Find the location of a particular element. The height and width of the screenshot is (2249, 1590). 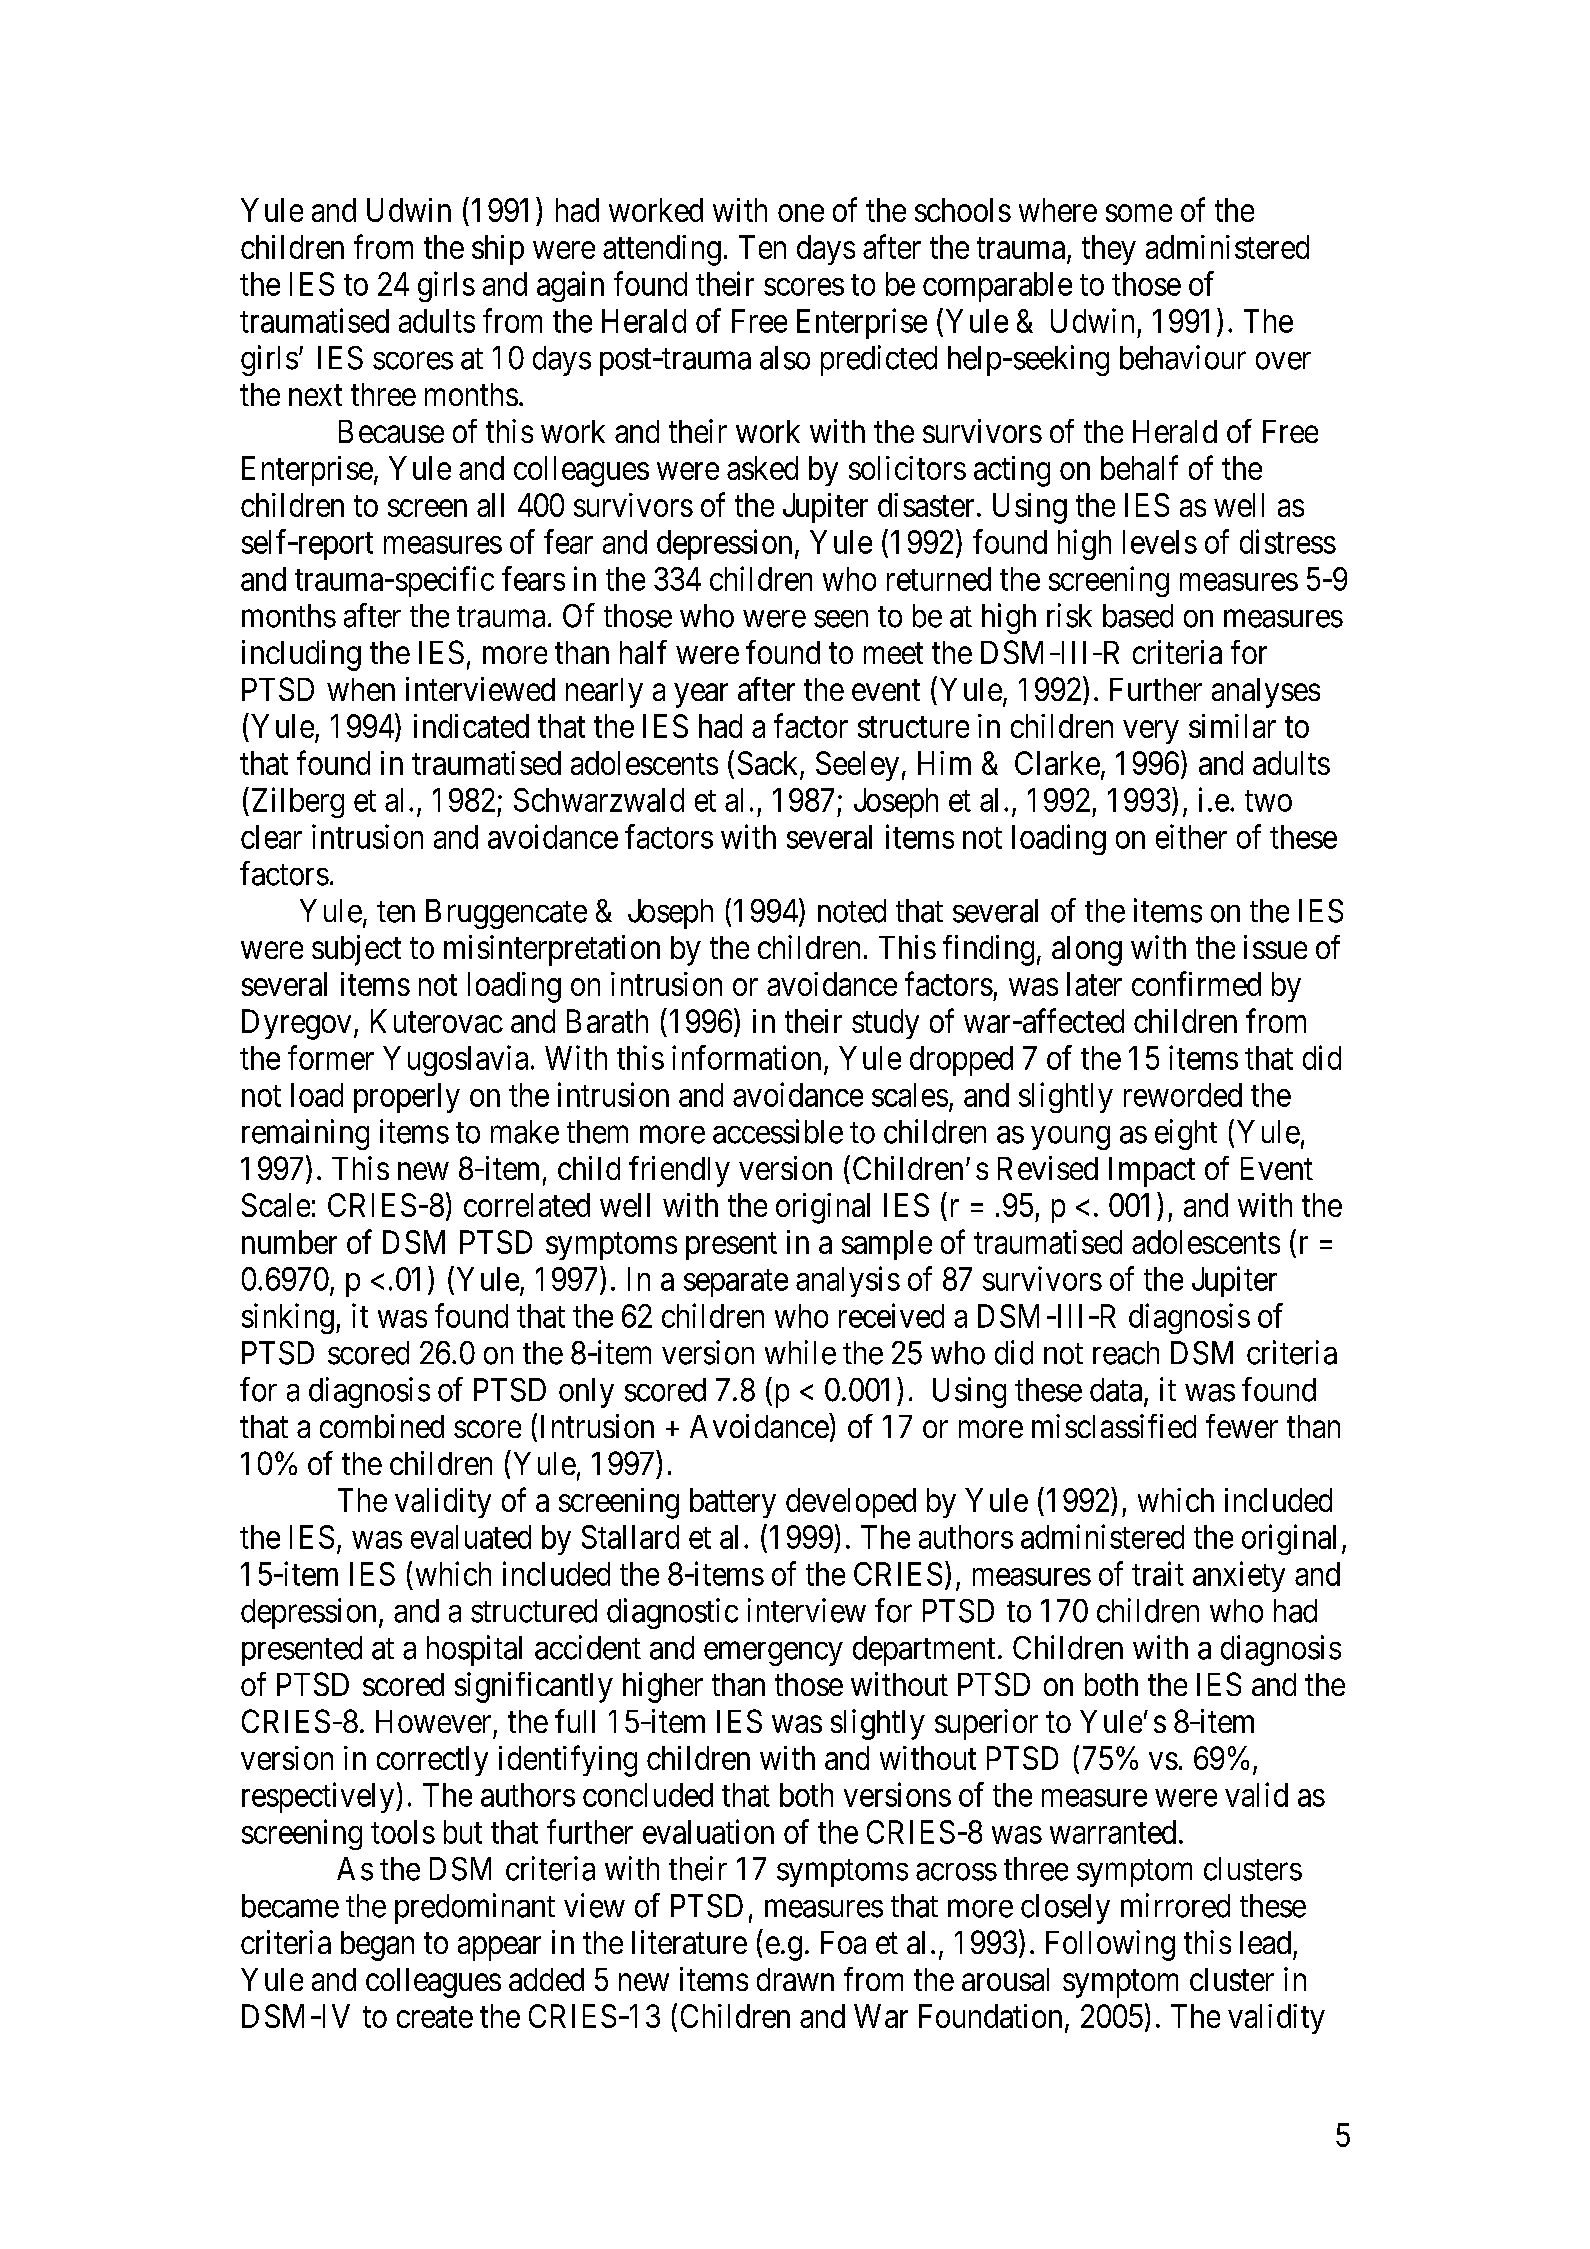

year is located at coordinates (701, 696).
